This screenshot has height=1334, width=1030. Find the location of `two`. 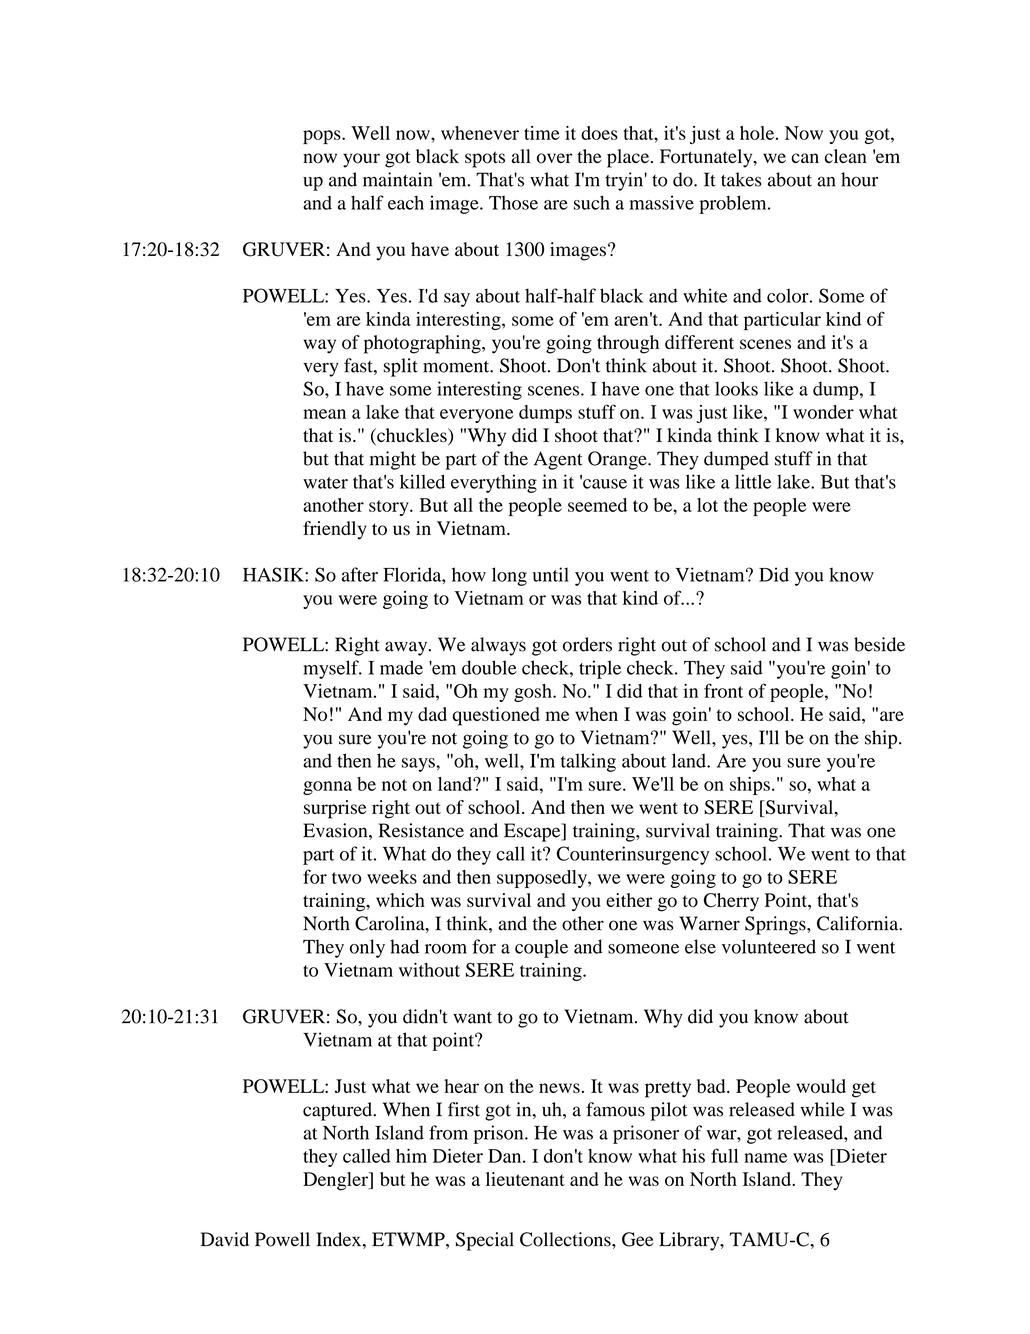

two is located at coordinates (346, 878).
